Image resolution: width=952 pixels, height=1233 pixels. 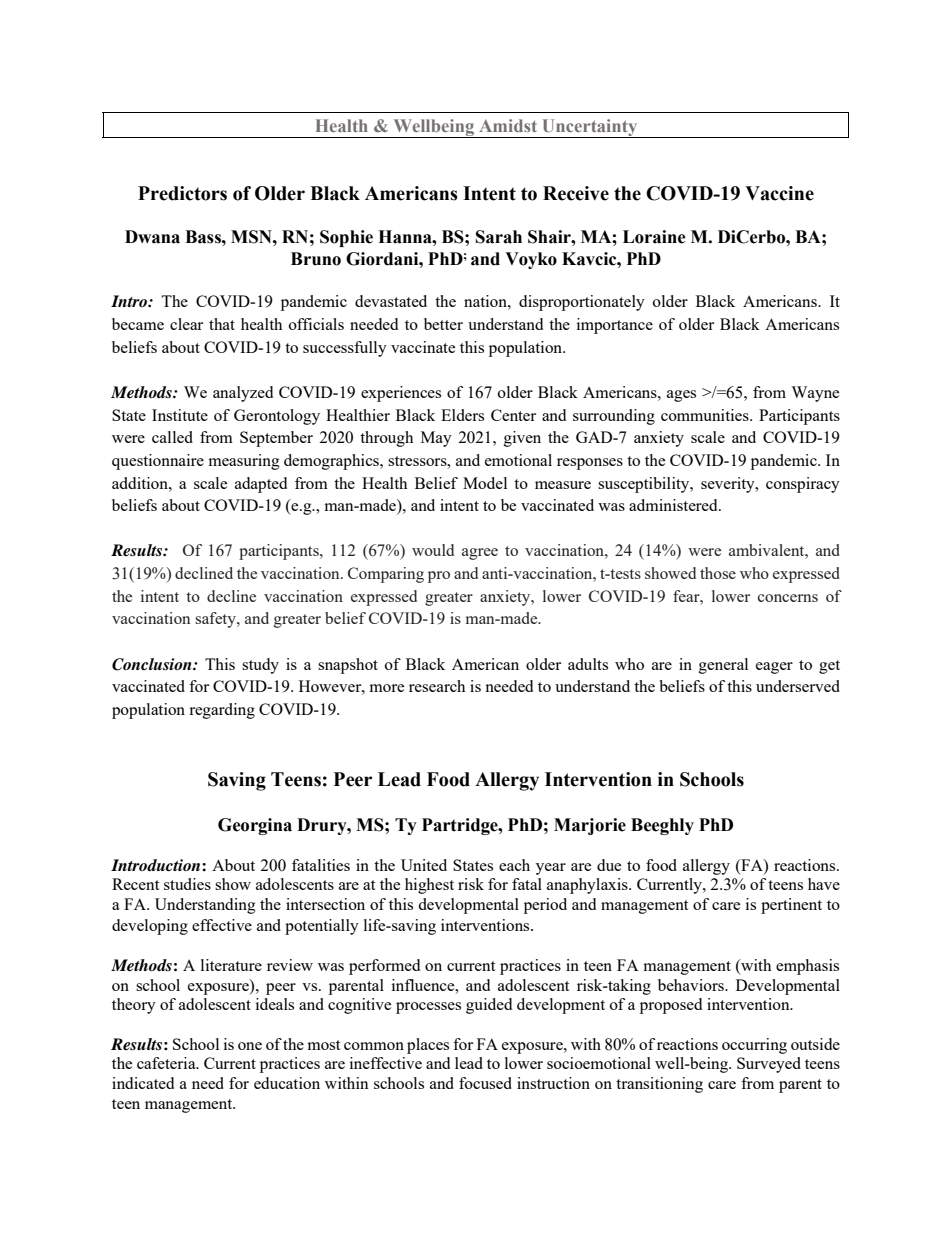 I want to click on Amidst, so click(x=508, y=125).
